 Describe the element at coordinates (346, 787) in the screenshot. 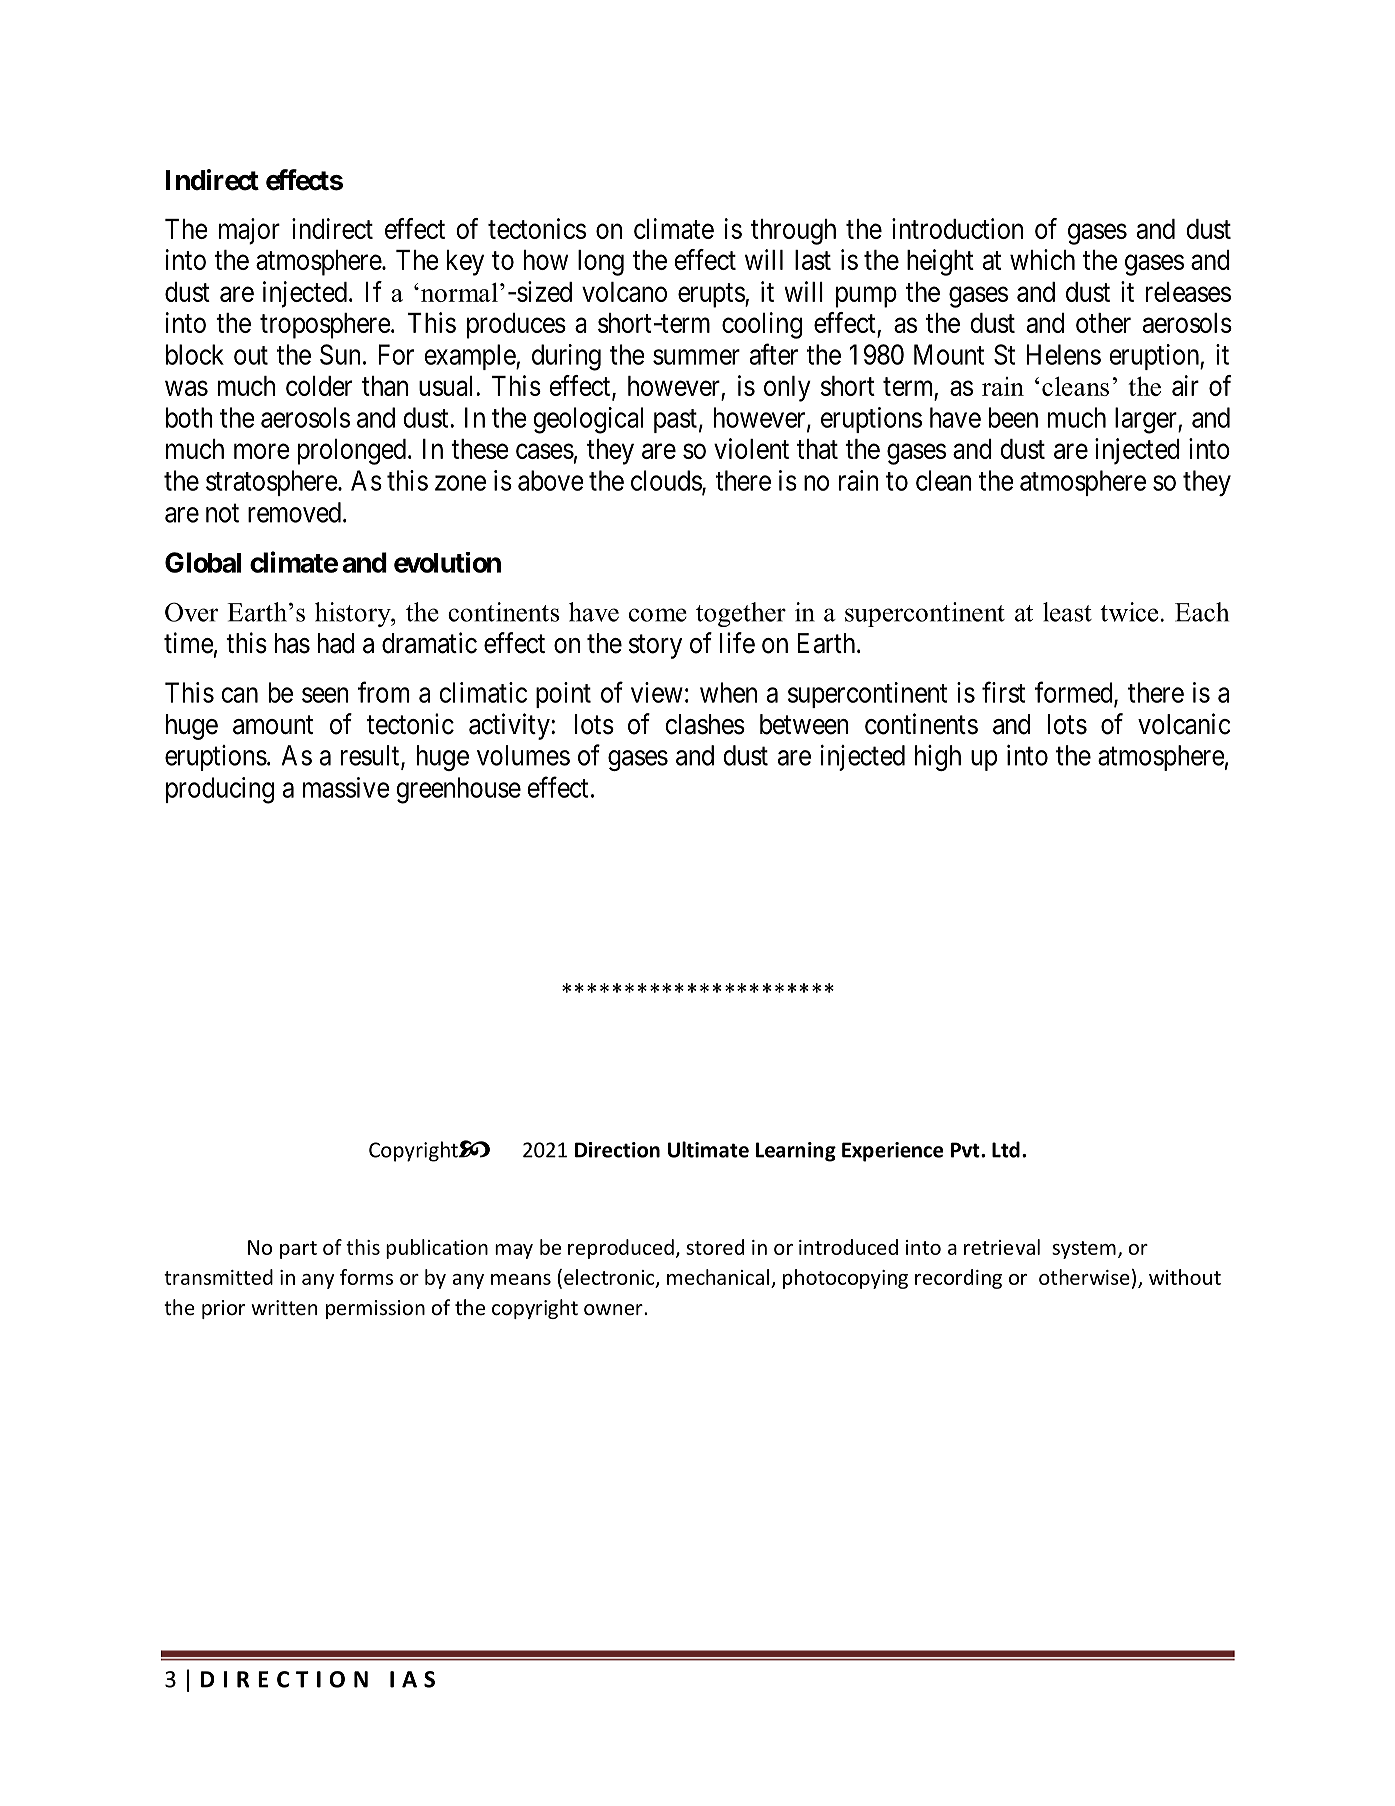

I see `massive` at that location.
